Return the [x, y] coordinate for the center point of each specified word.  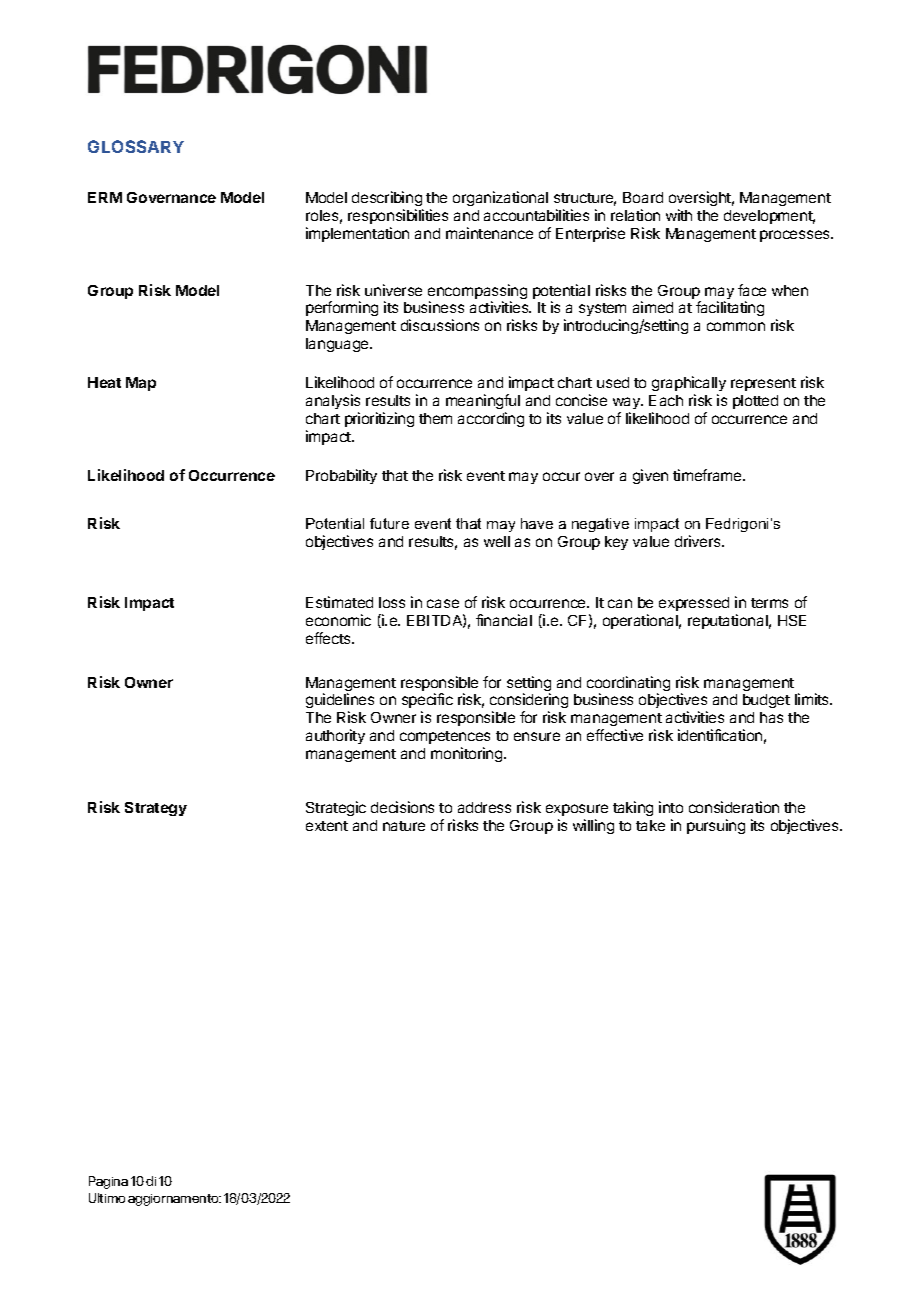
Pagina [108, 1182]
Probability [341, 476]
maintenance [489, 233]
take [650, 825]
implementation [357, 234]
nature [404, 826]
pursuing [716, 826]
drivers [699, 541]
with [679, 215]
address [484, 807]
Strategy [156, 809]
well [497, 541]
